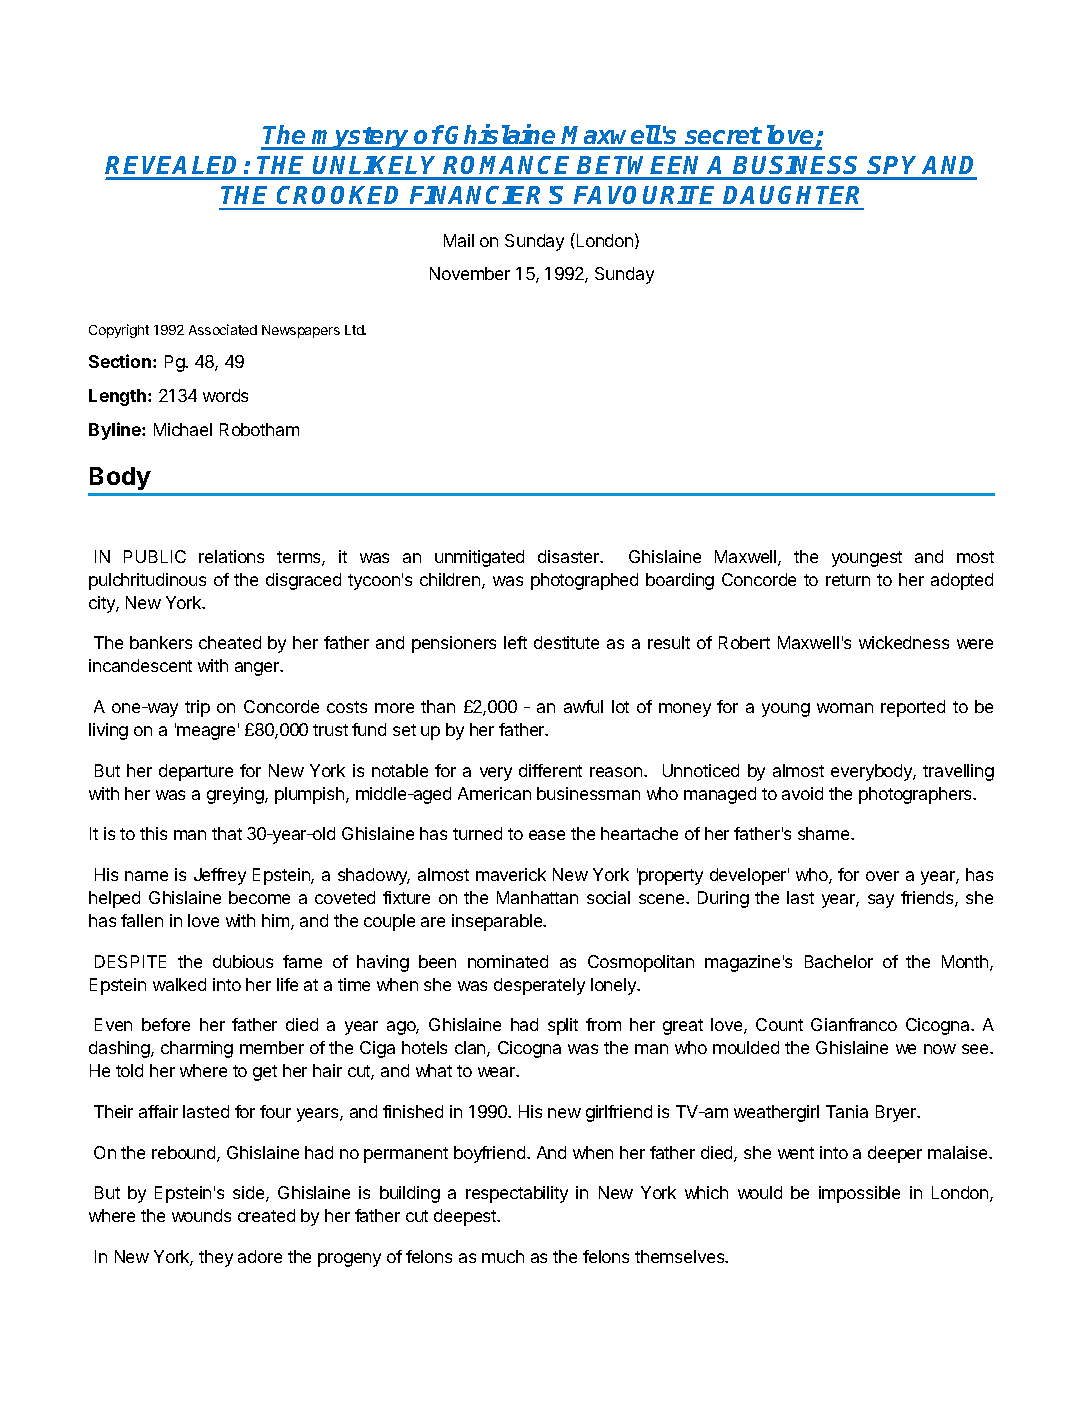 The image size is (1083, 1401). I want to click on November, so click(470, 273).
